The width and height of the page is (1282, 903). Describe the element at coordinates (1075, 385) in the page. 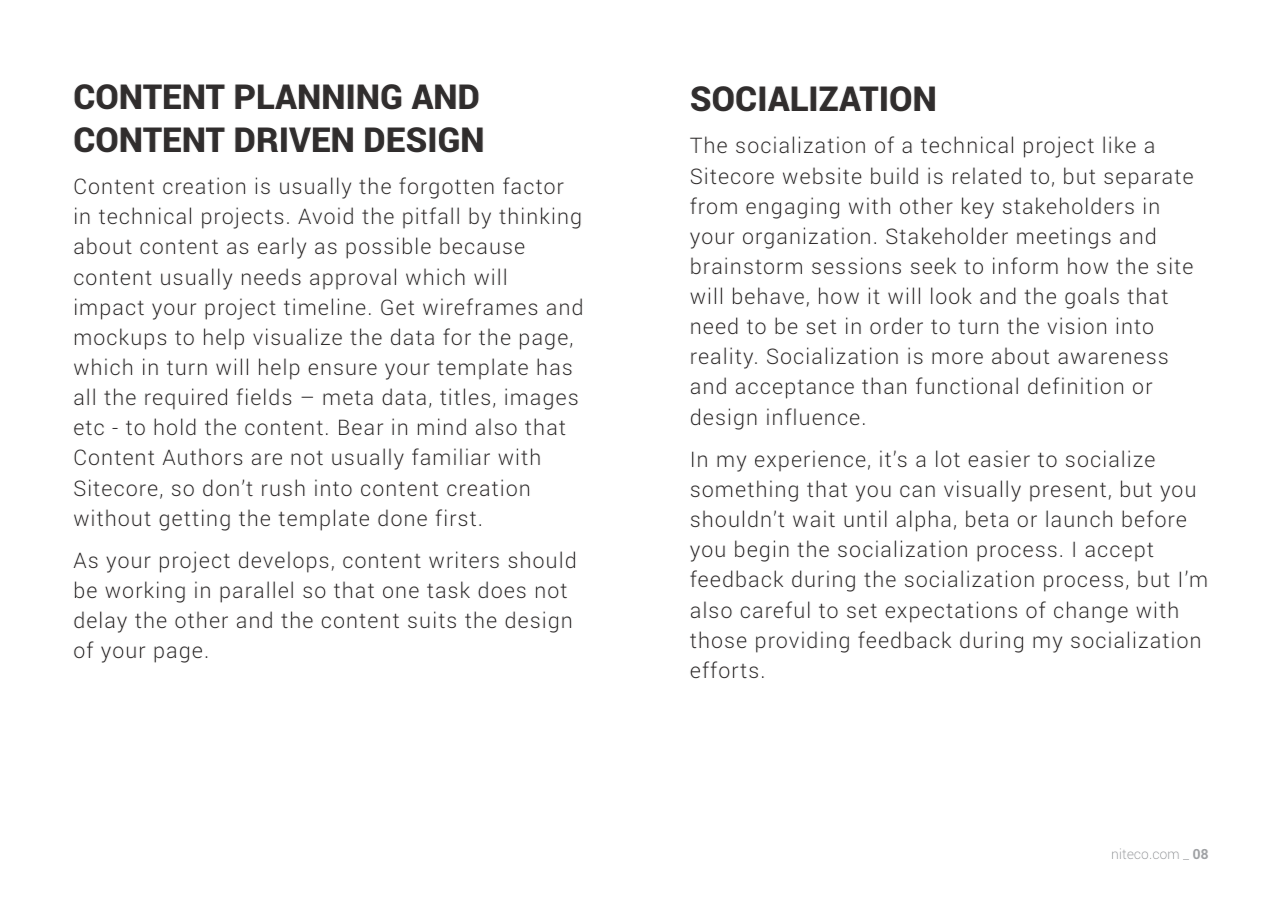

I see `definition` at that location.
